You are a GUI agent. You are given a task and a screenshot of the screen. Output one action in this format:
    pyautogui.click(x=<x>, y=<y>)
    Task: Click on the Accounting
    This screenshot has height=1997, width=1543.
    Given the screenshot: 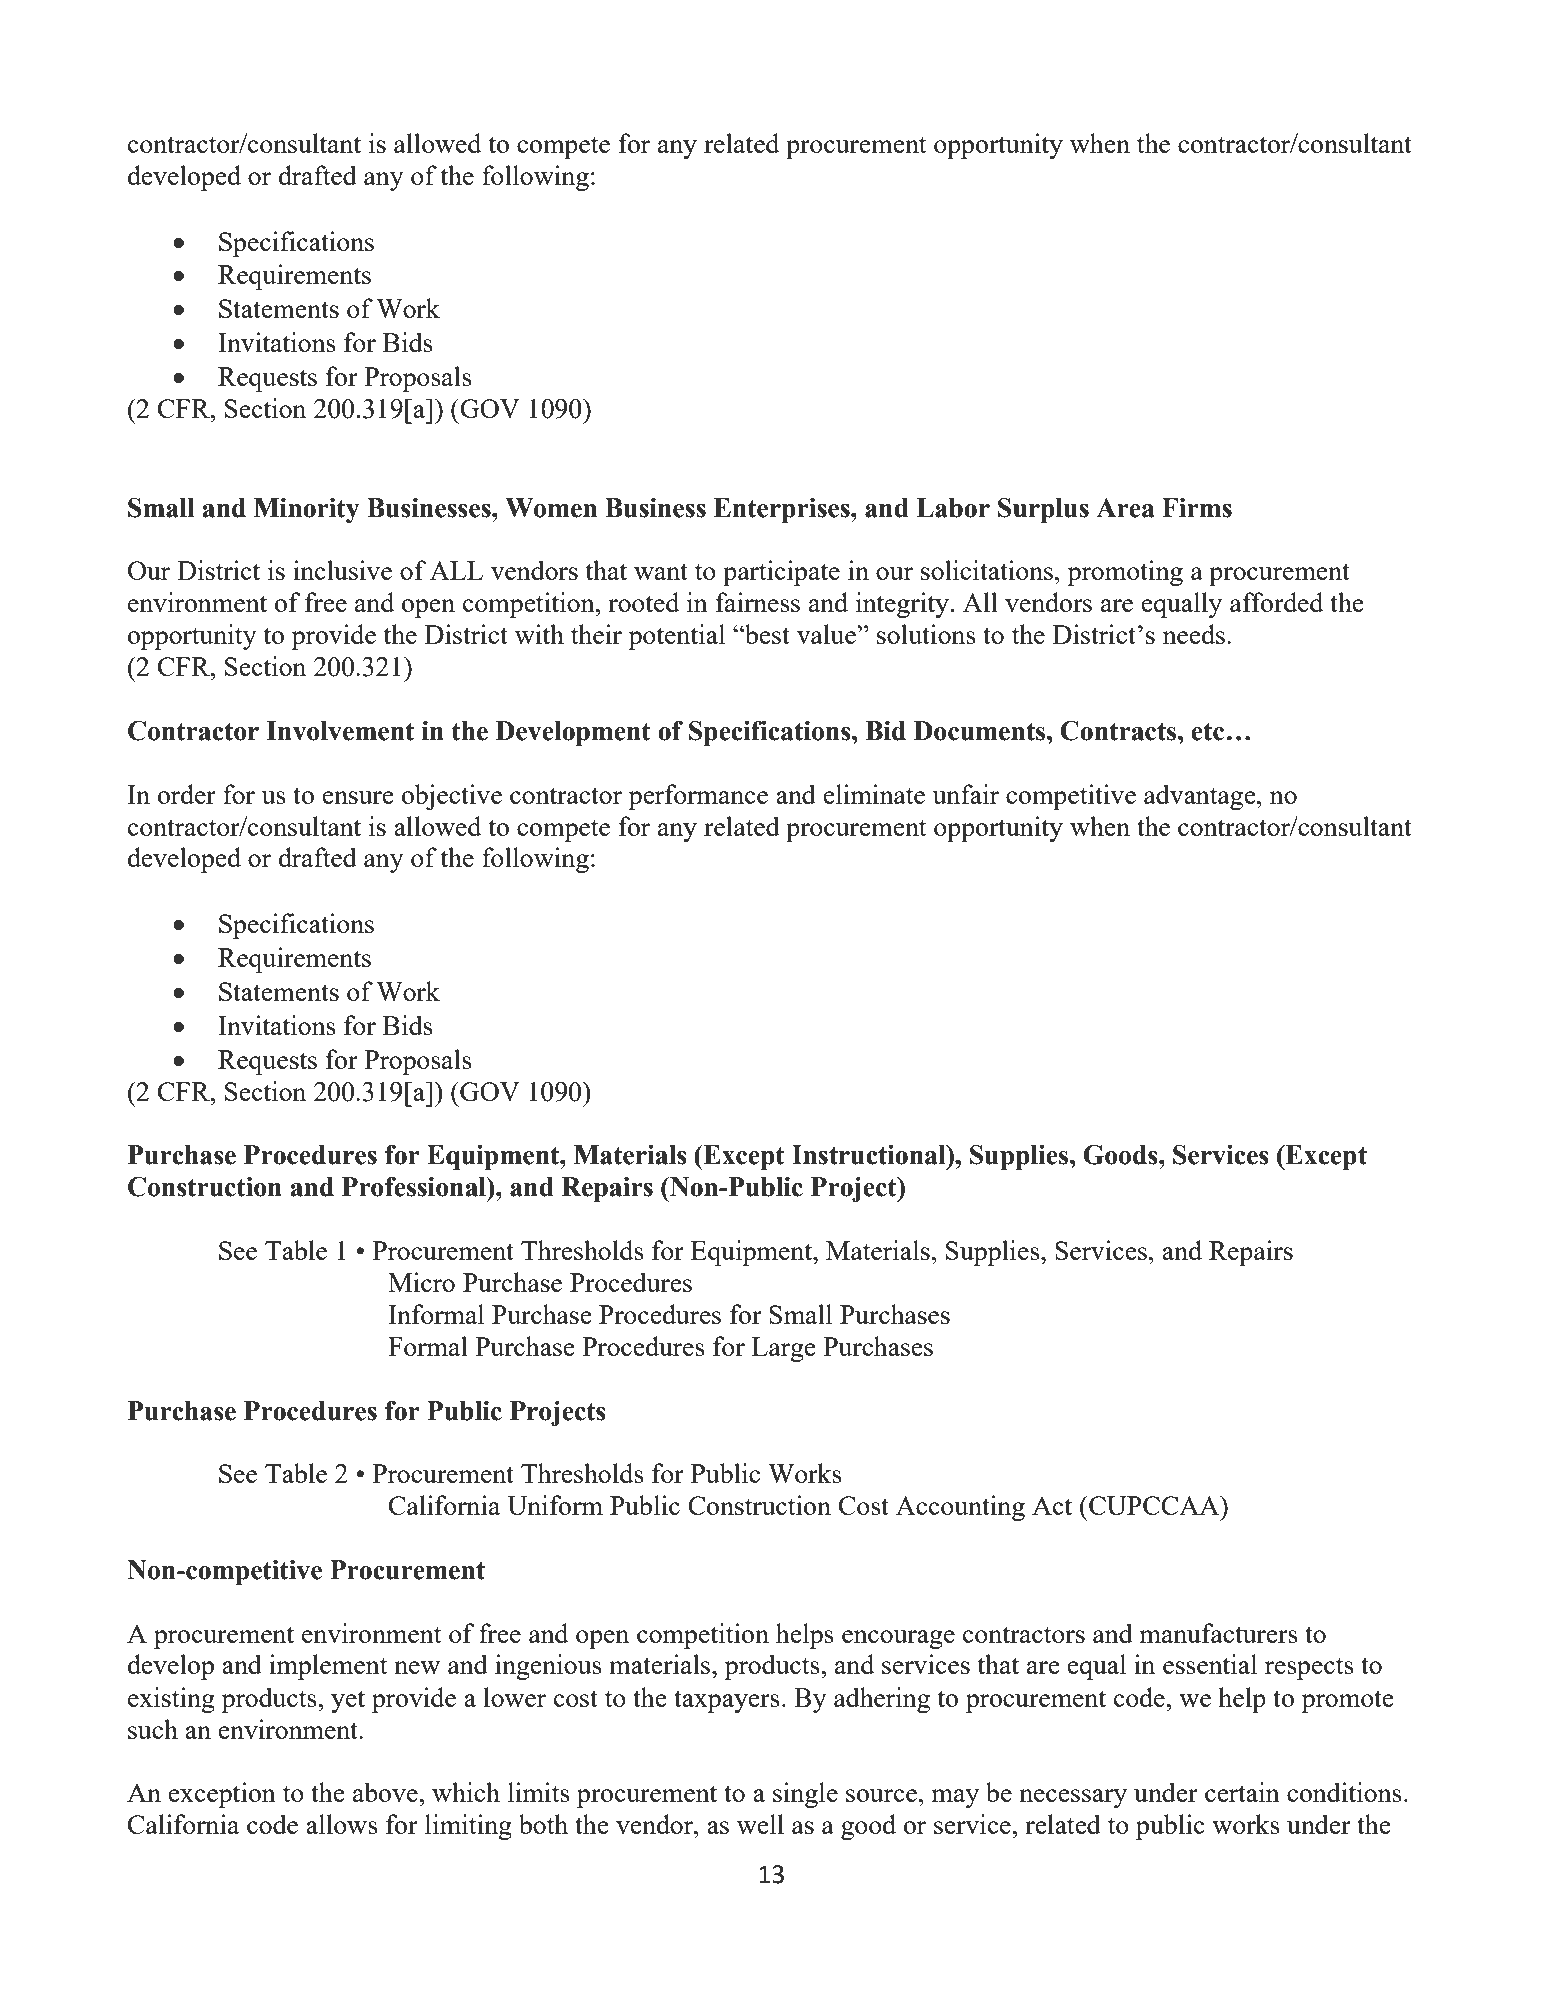 What is the action you would take?
    pyautogui.click(x=960, y=1508)
